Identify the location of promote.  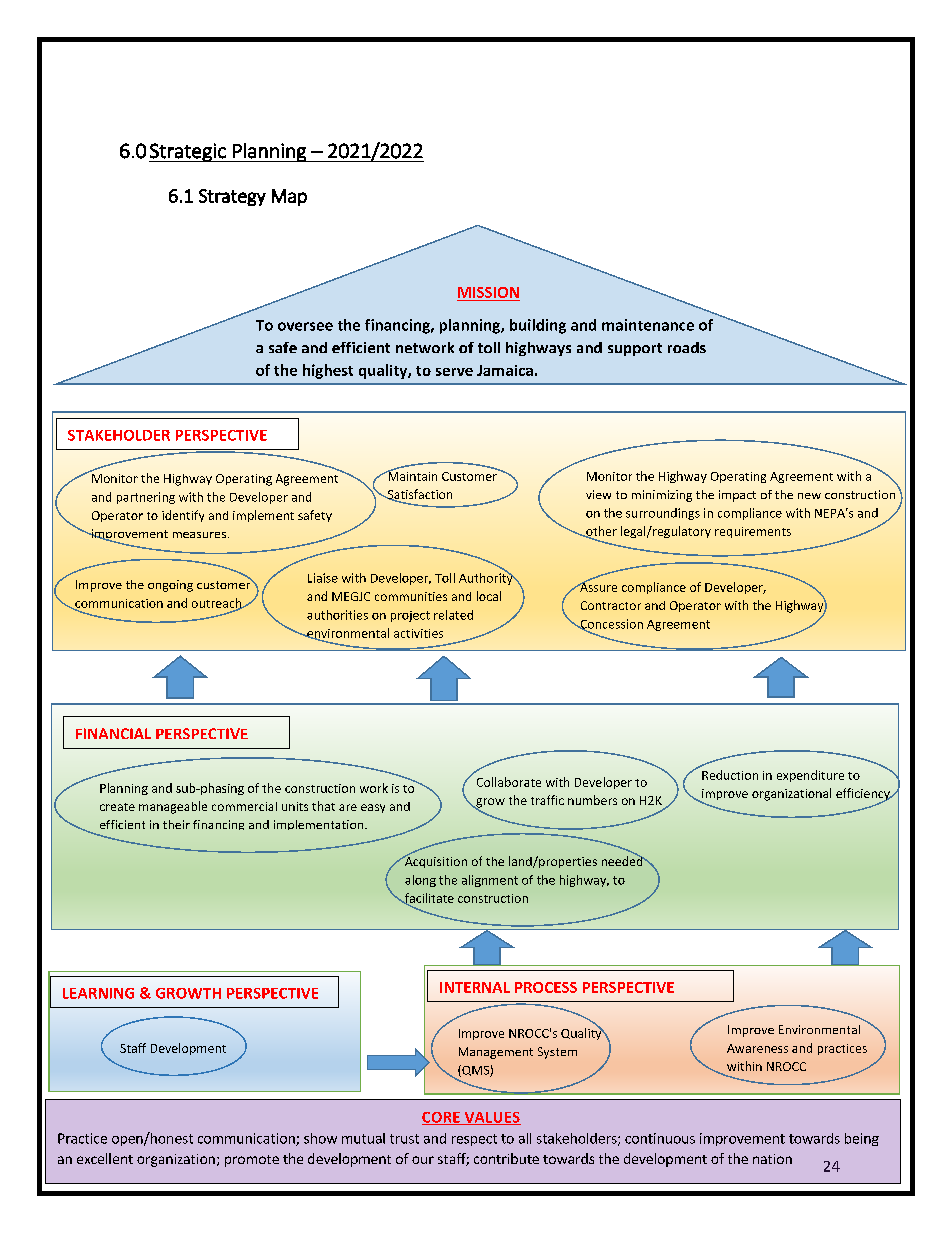
(252, 1161).
